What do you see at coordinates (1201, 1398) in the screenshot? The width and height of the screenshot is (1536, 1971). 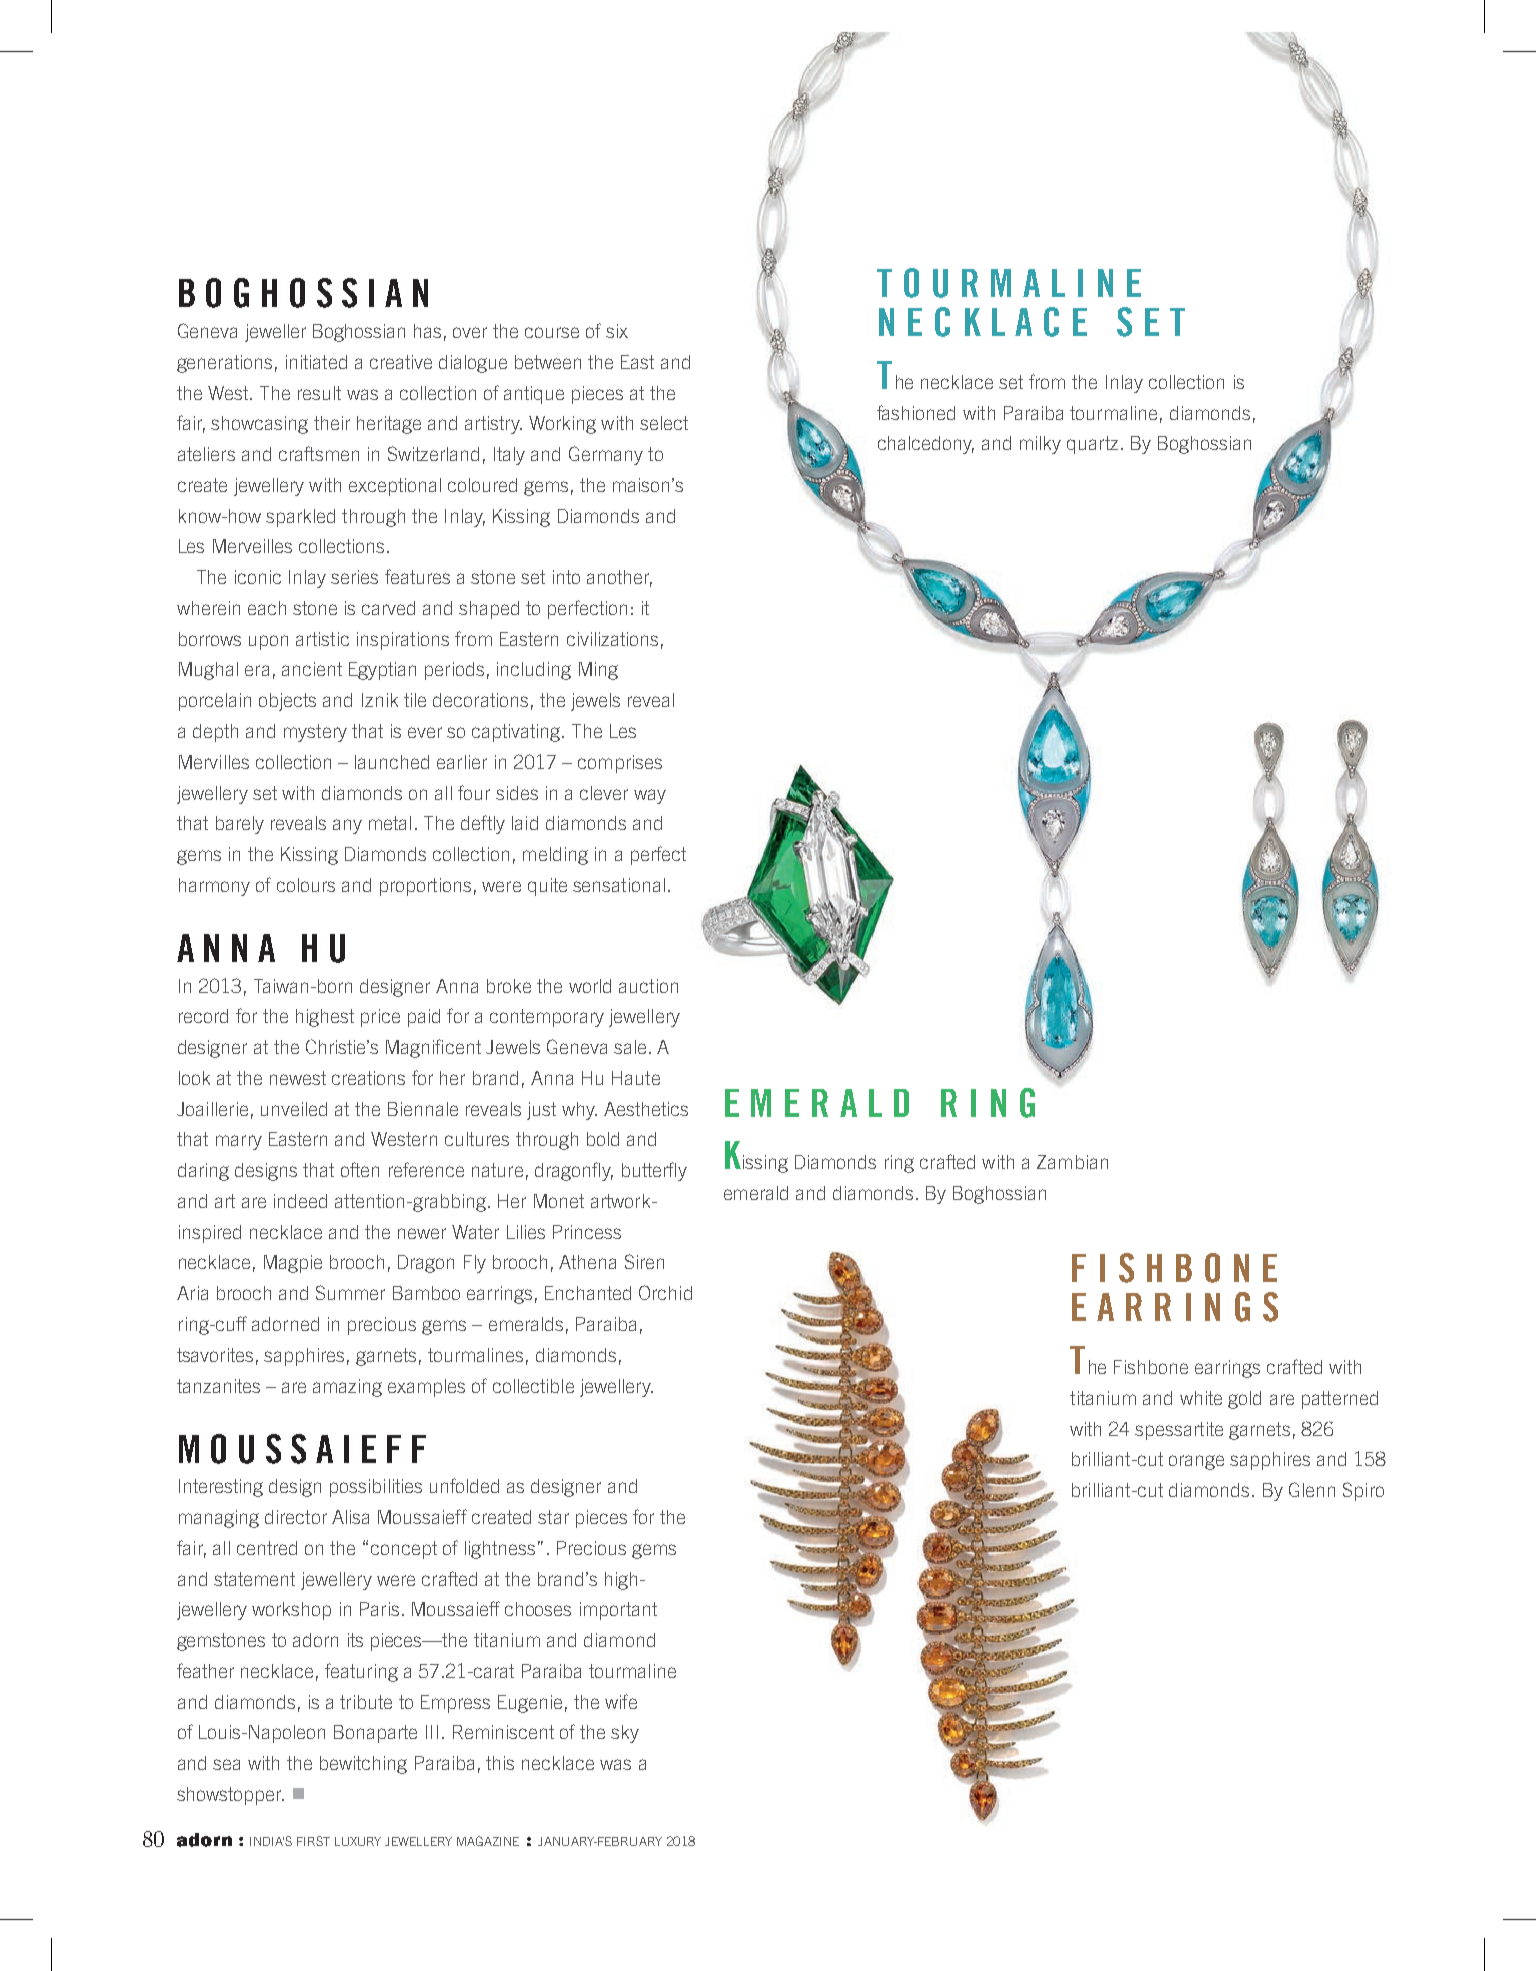 I see `white` at bounding box center [1201, 1398].
